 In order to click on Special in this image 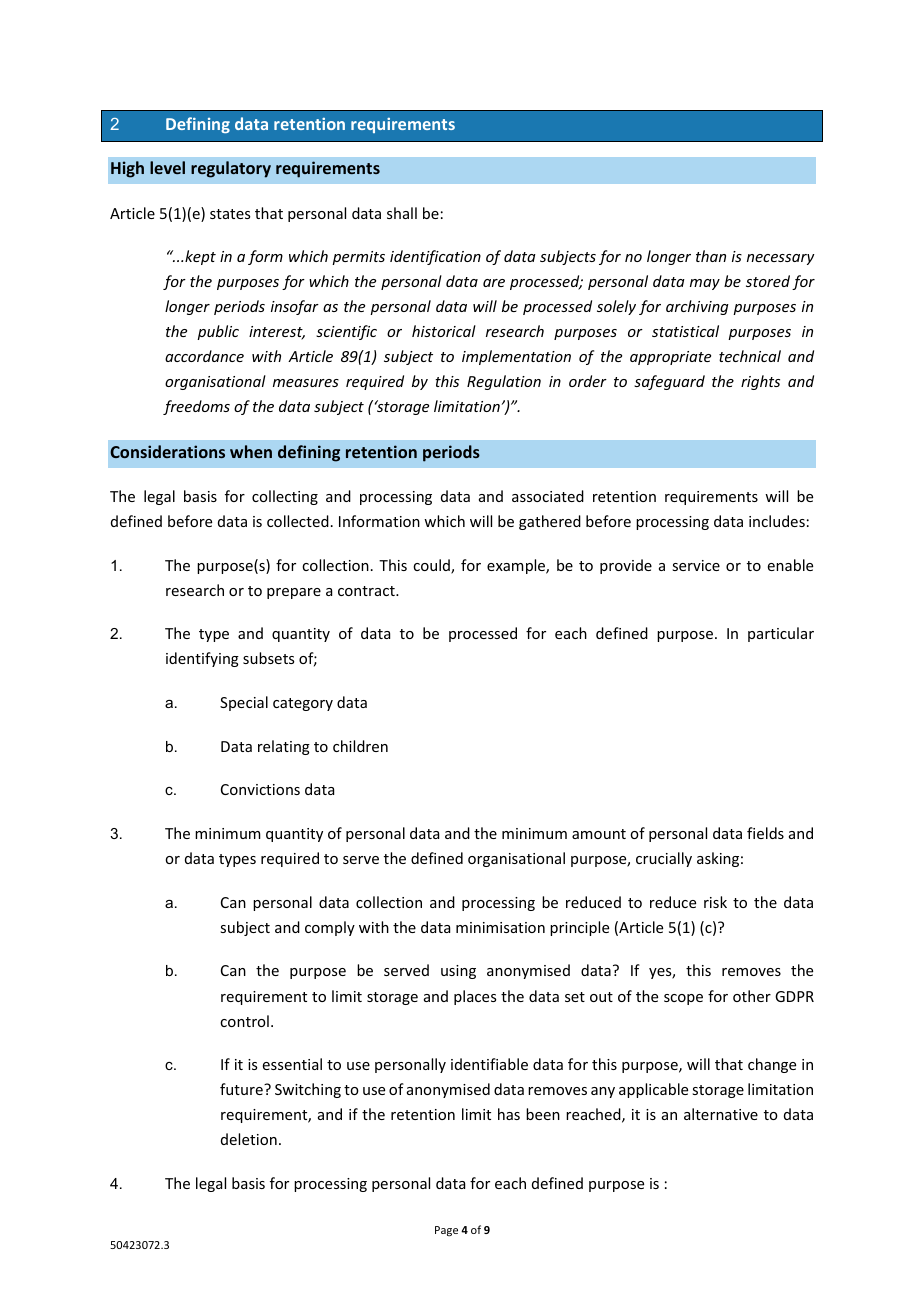, I will do `click(244, 703)`.
